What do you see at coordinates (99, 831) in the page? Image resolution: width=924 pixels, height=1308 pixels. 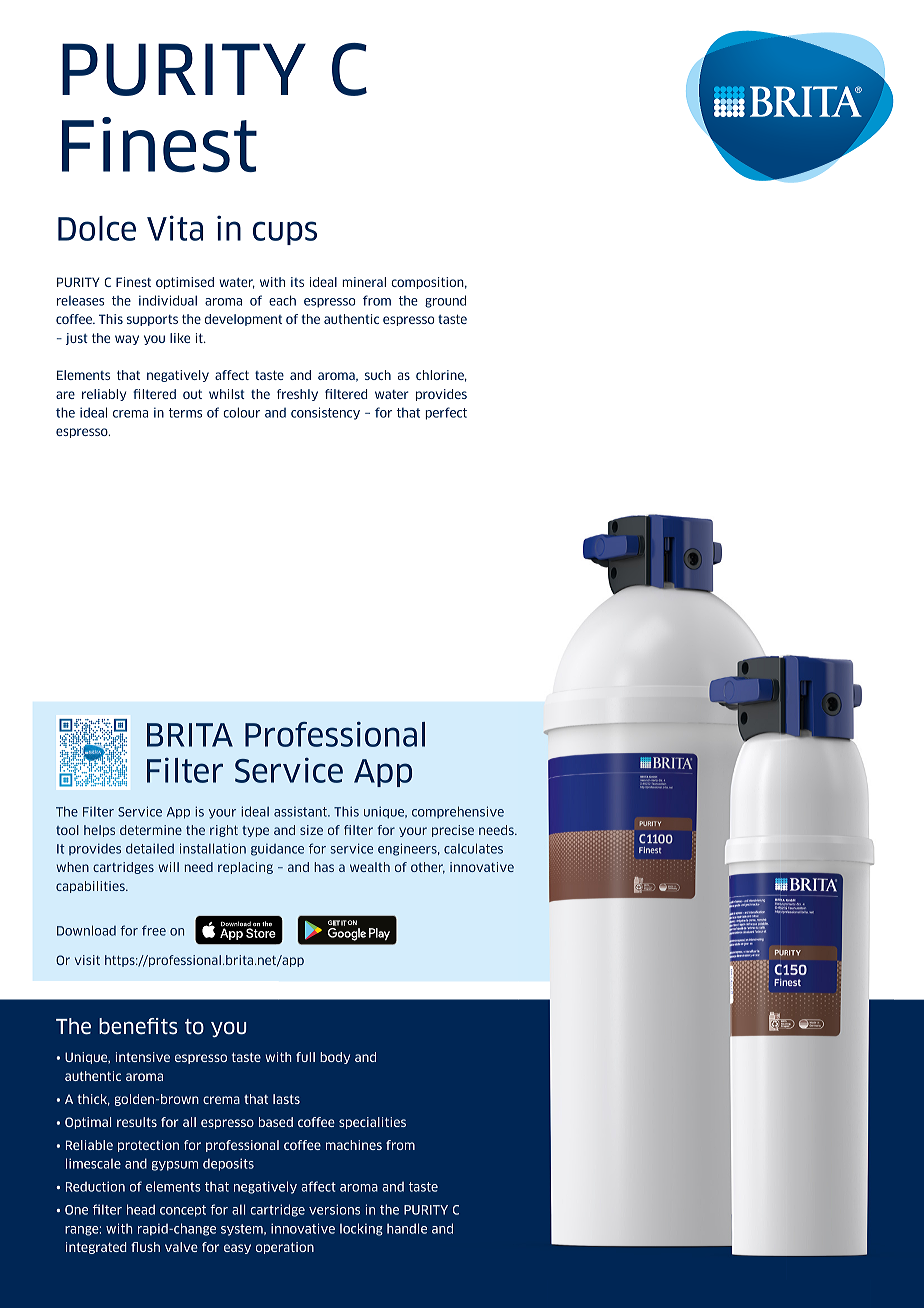 I see `helps` at bounding box center [99, 831].
